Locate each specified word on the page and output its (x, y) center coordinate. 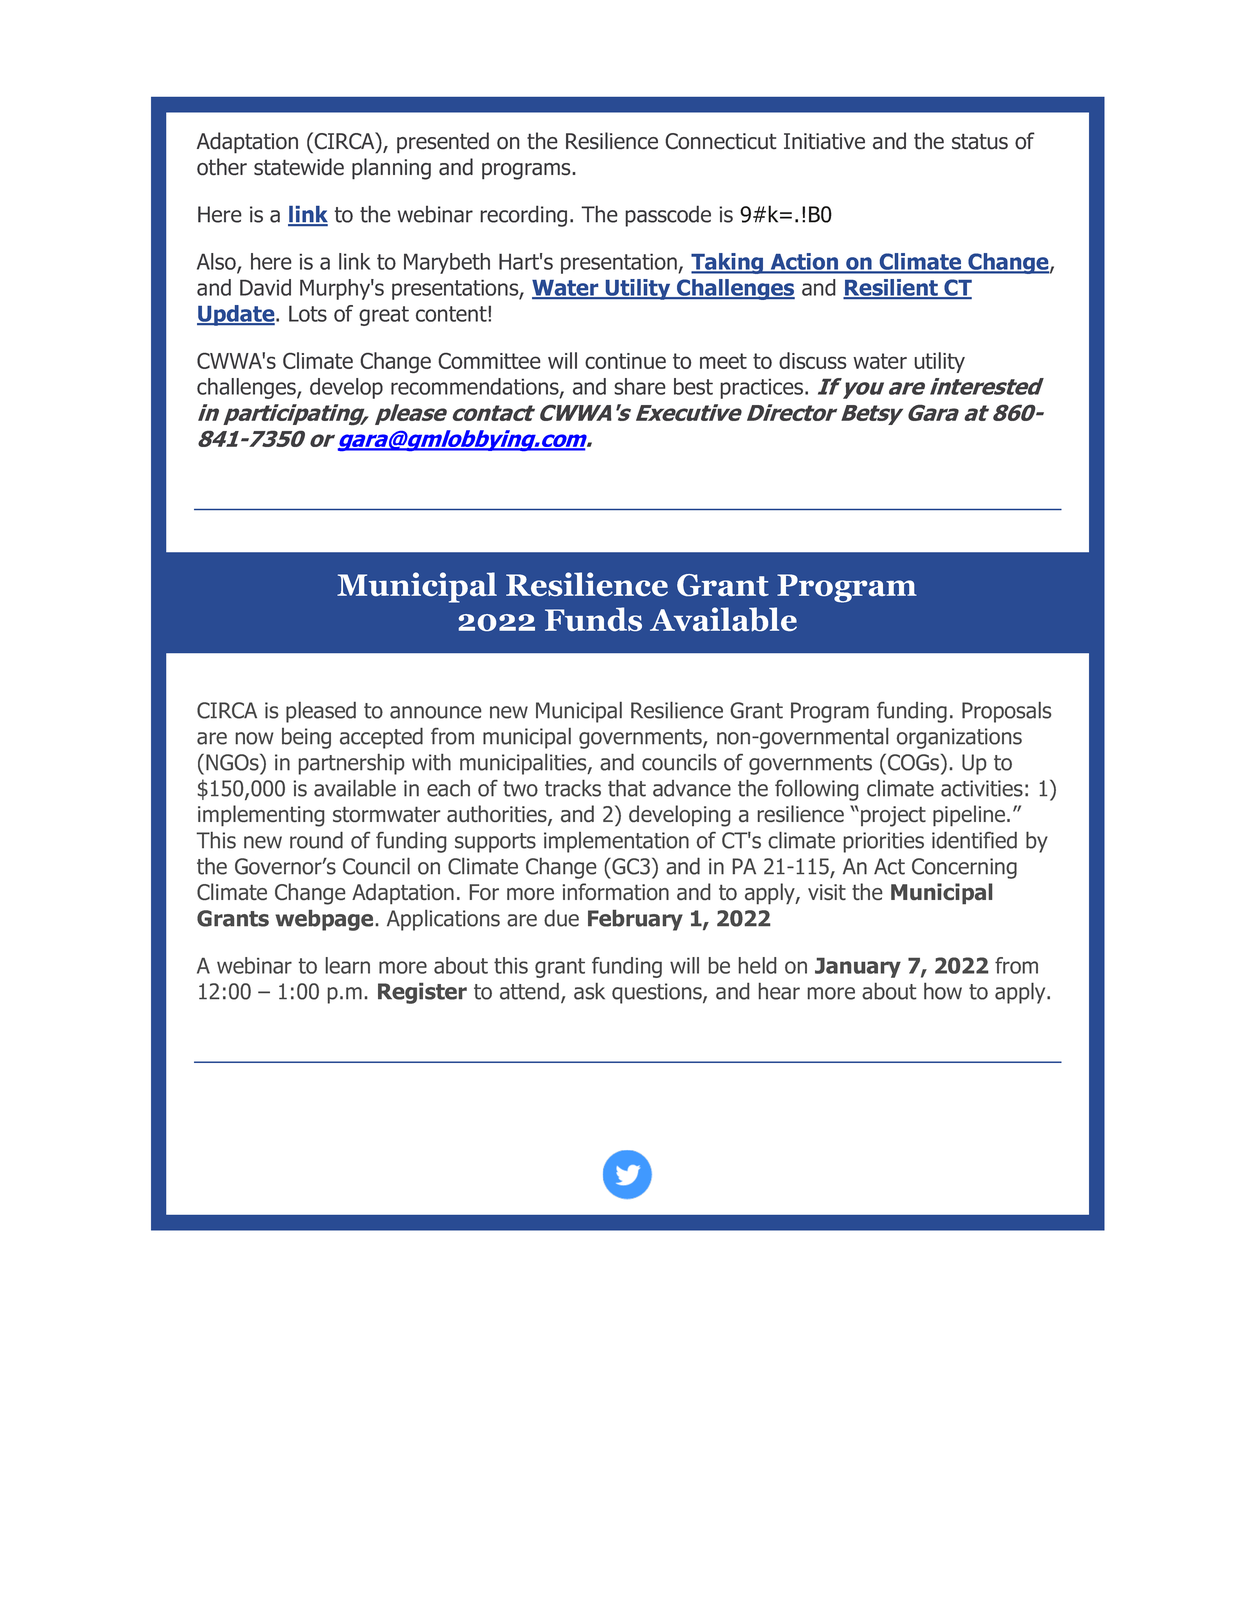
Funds (593, 619)
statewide (299, 167)
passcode (668, 216)
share (640, 386)
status (980, 141)
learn (348, 965)
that (627, 788)
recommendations (476, 387)
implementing (261, 816)
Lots (308, 313)
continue (625, 361)
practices (763, 388)
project (893, 816)
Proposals (1006, 712)
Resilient (891, 288)
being (306, 738)
